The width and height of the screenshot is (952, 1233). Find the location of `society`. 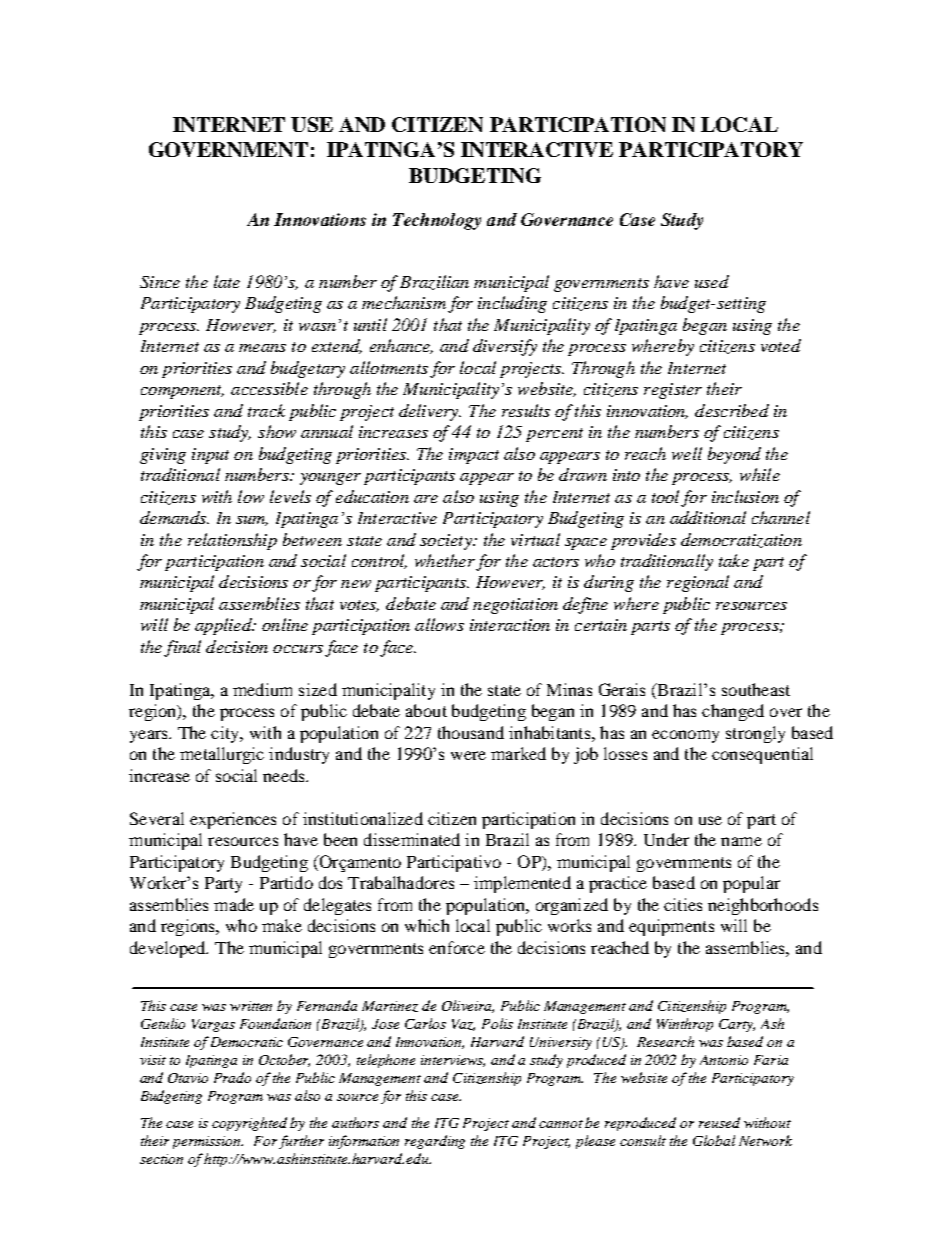

society is located at coordinates (447, 542).
